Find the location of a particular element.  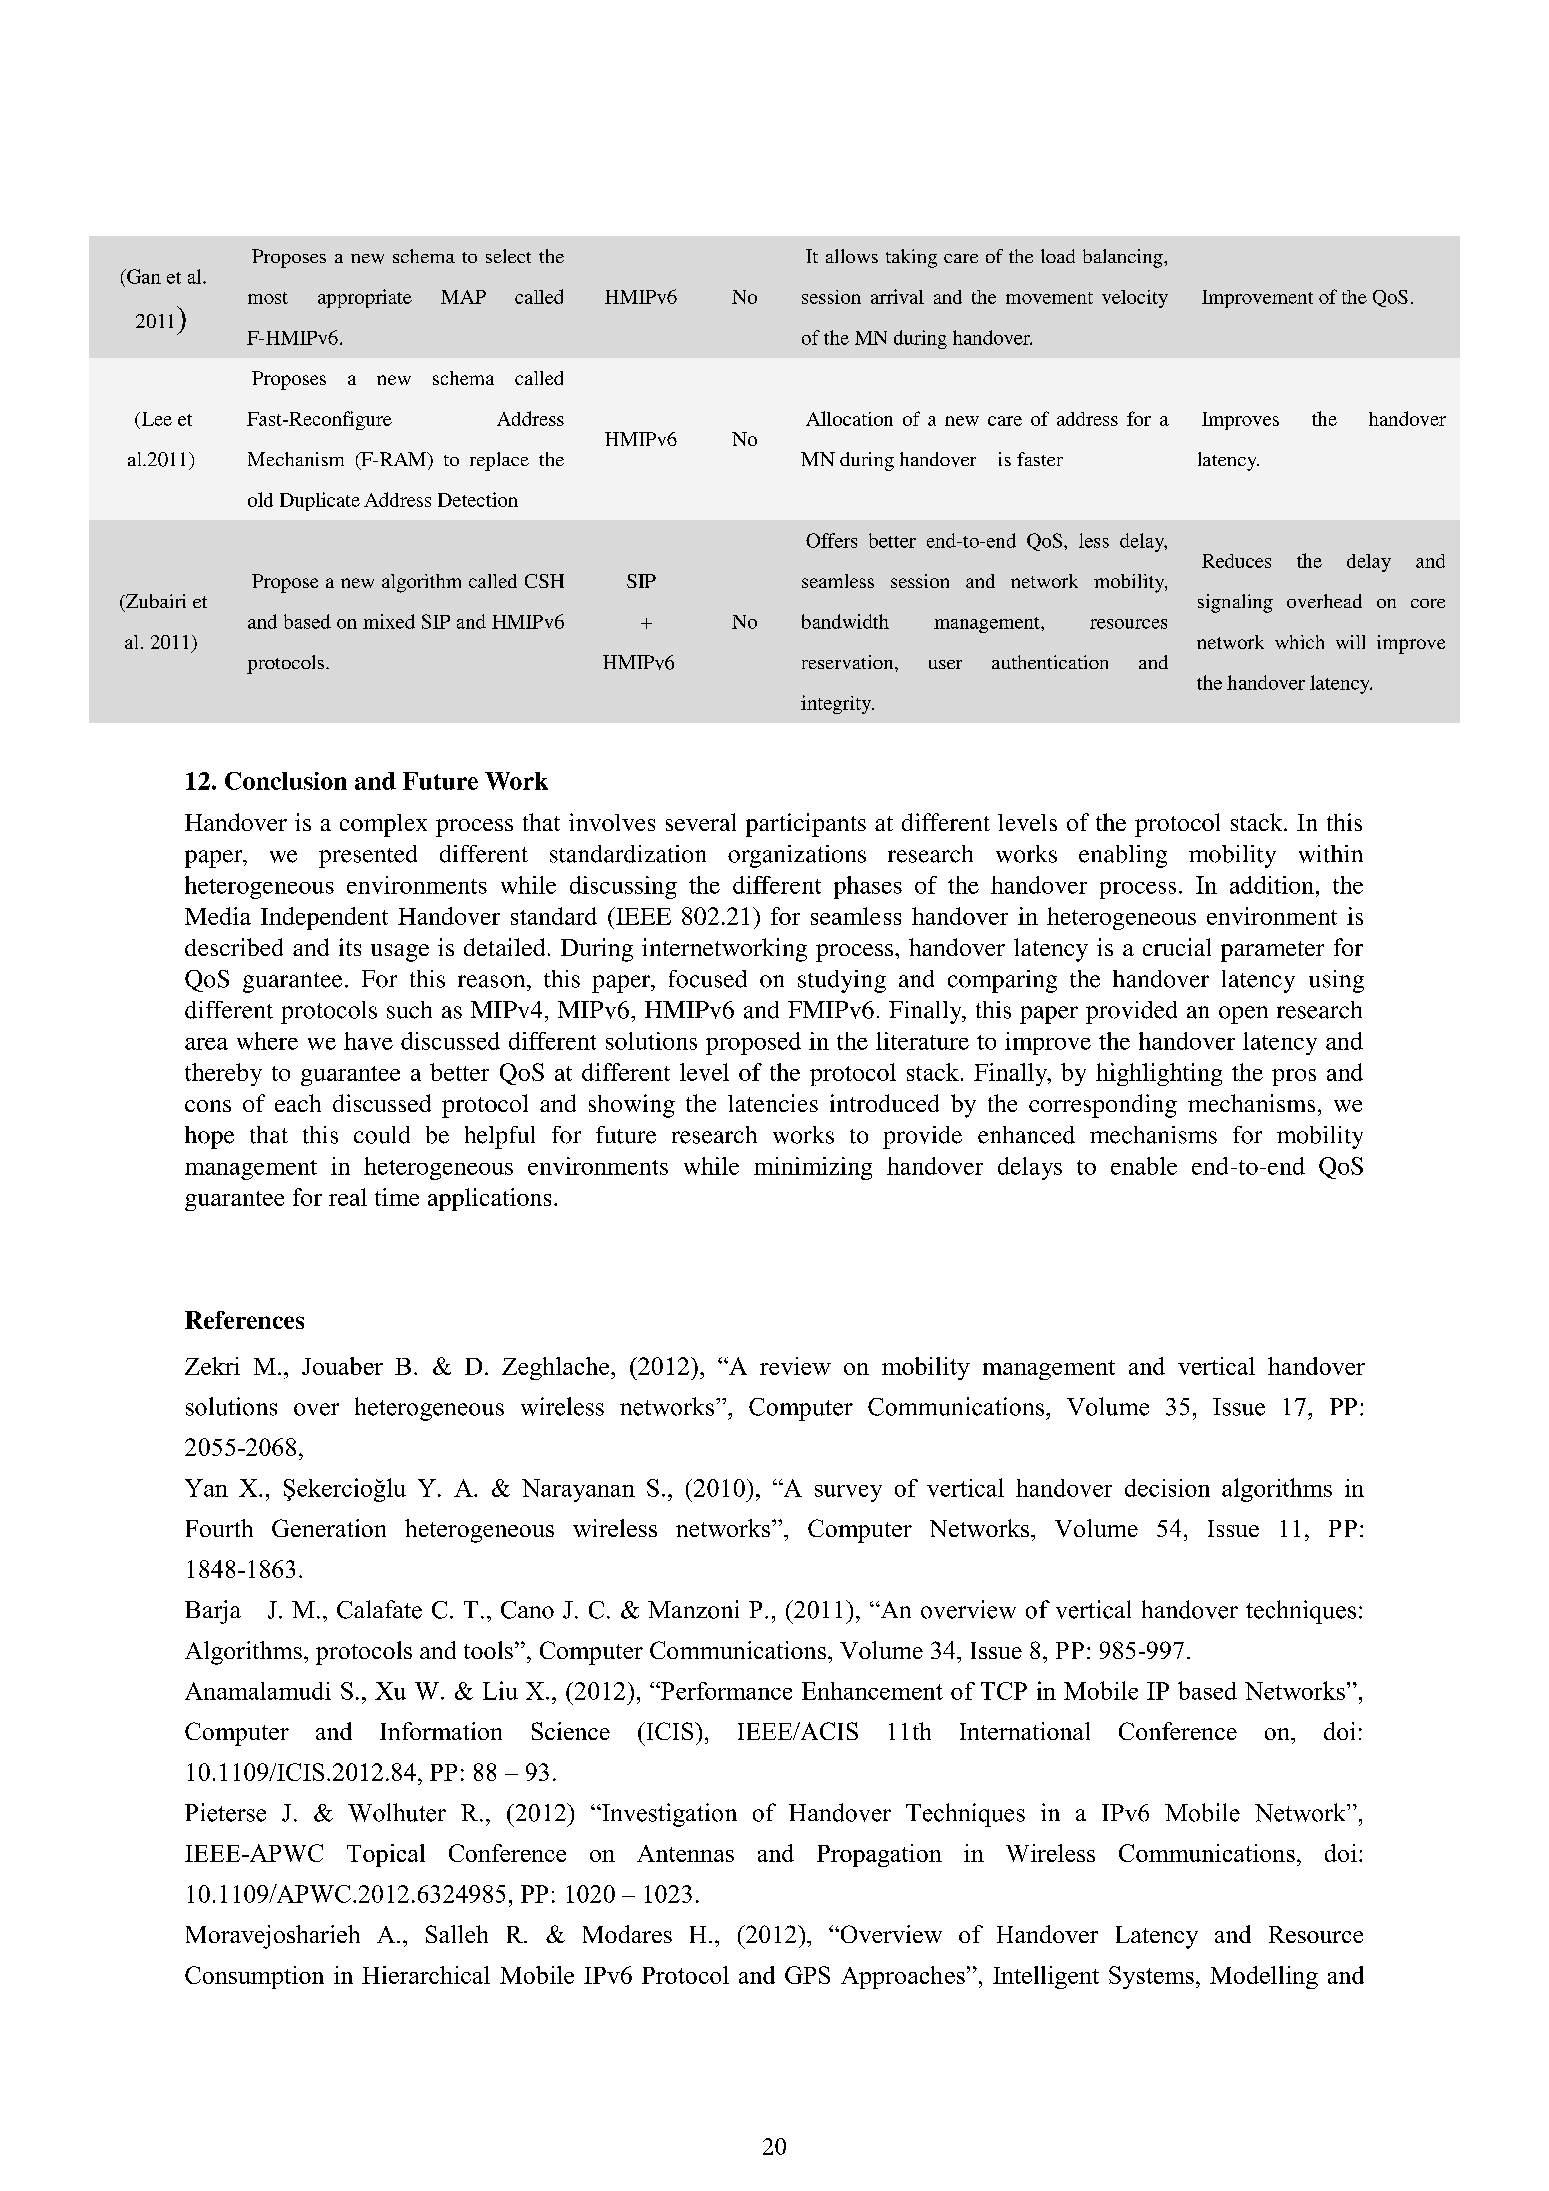

addition is located at coordinates (1272, 885).
